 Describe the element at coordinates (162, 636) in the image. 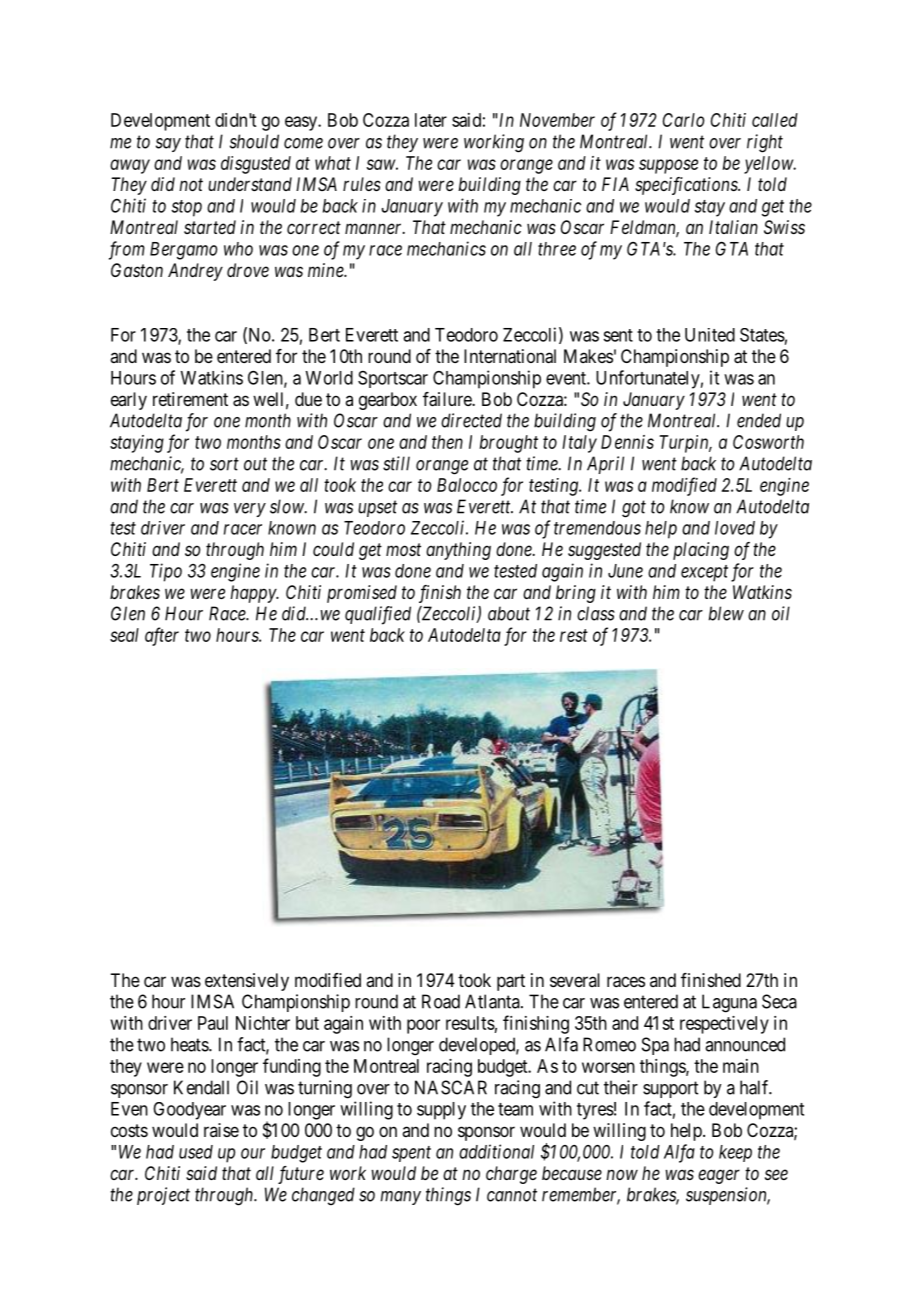

I see `after` at that location.
